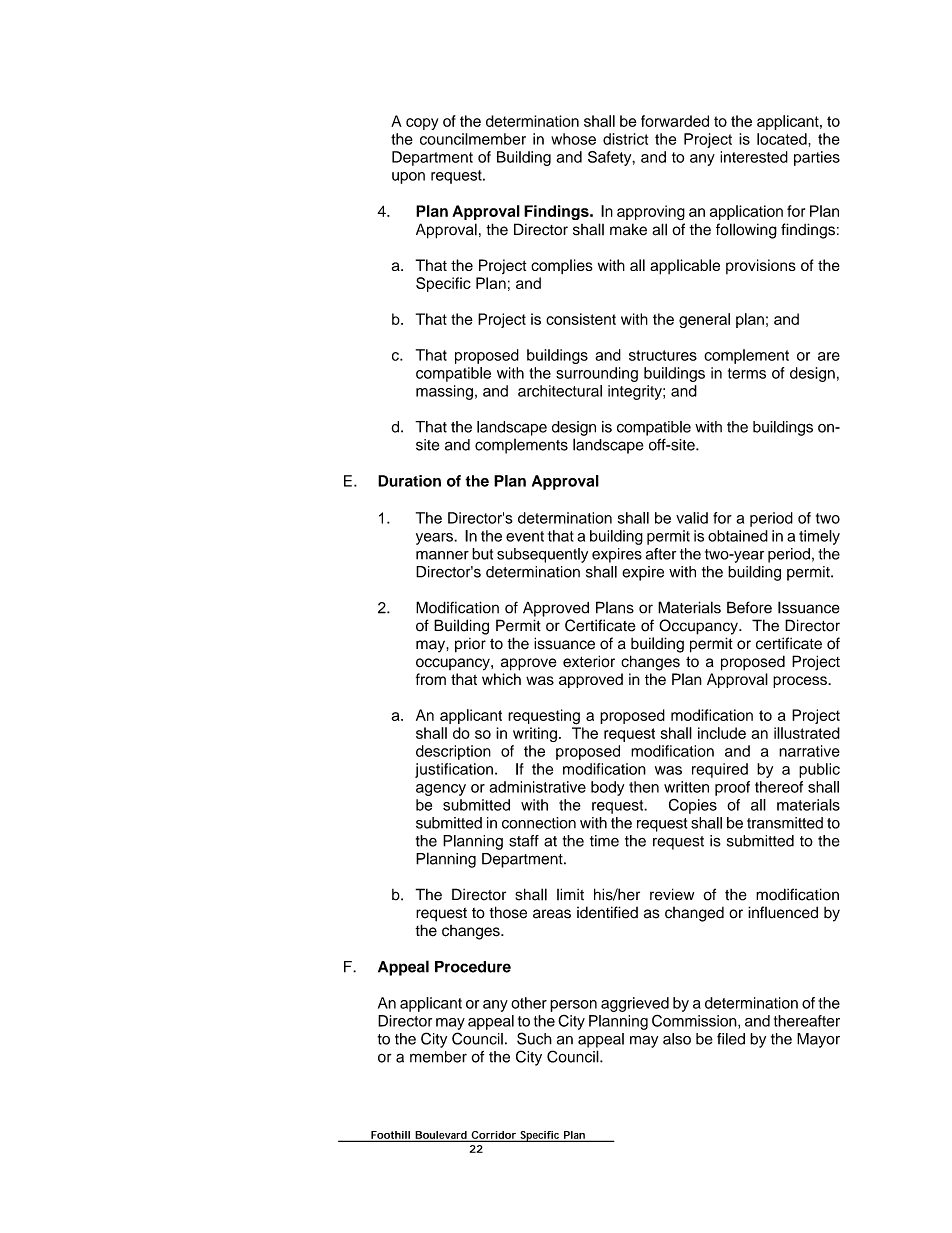 The image size is (952, 1233). What do you see at coordinates (573, 1006) in the screenshot?
I see `person` at bounding box center [573, 1006].
